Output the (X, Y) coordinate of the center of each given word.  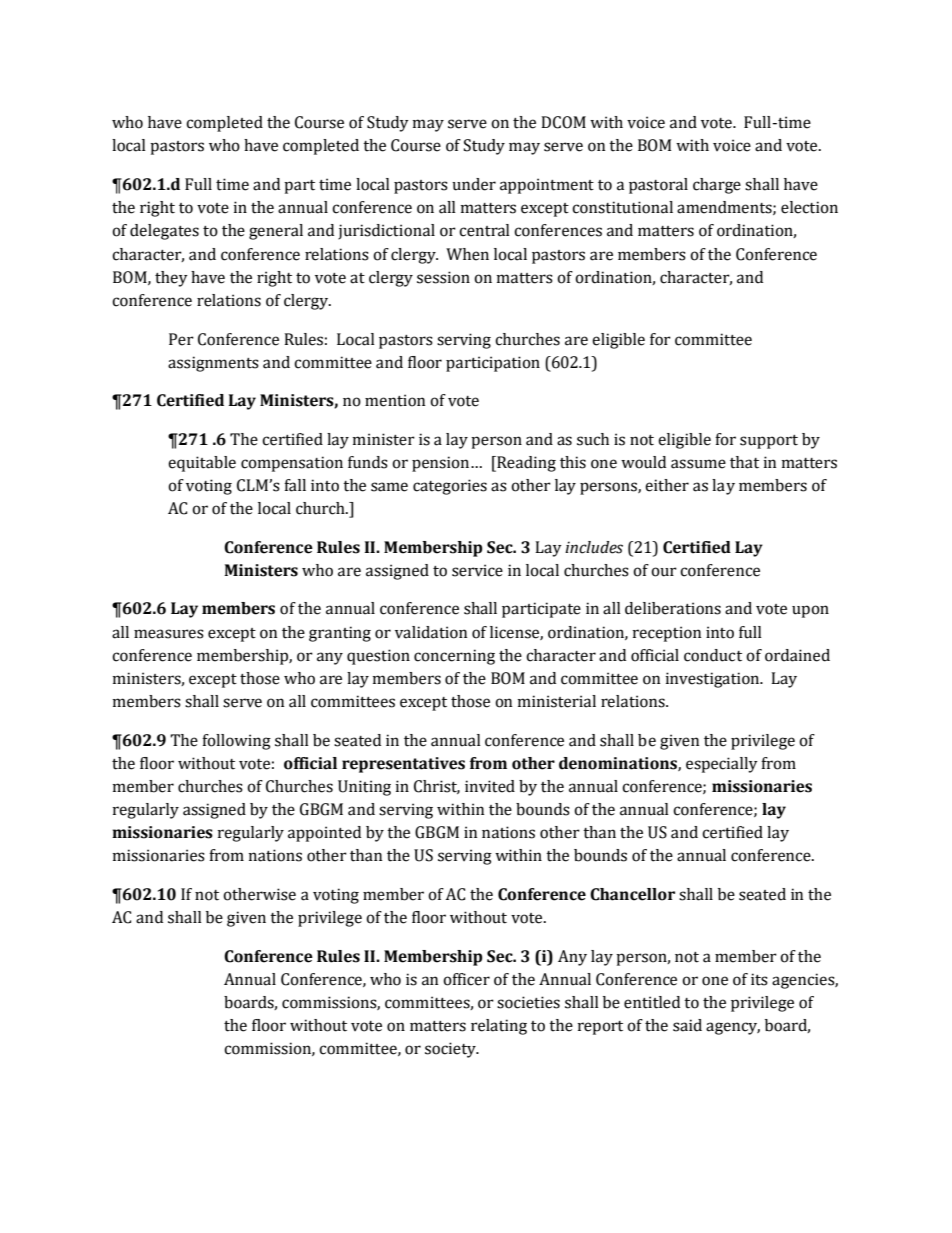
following (236, 742)
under (474, 184)
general (276, 232)
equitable (202, 464)
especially (722, 765)
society (451, 1050)
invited (490, 786)
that (744, 462)
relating (499, 1027)
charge (717, 186)
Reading (525, 464)
